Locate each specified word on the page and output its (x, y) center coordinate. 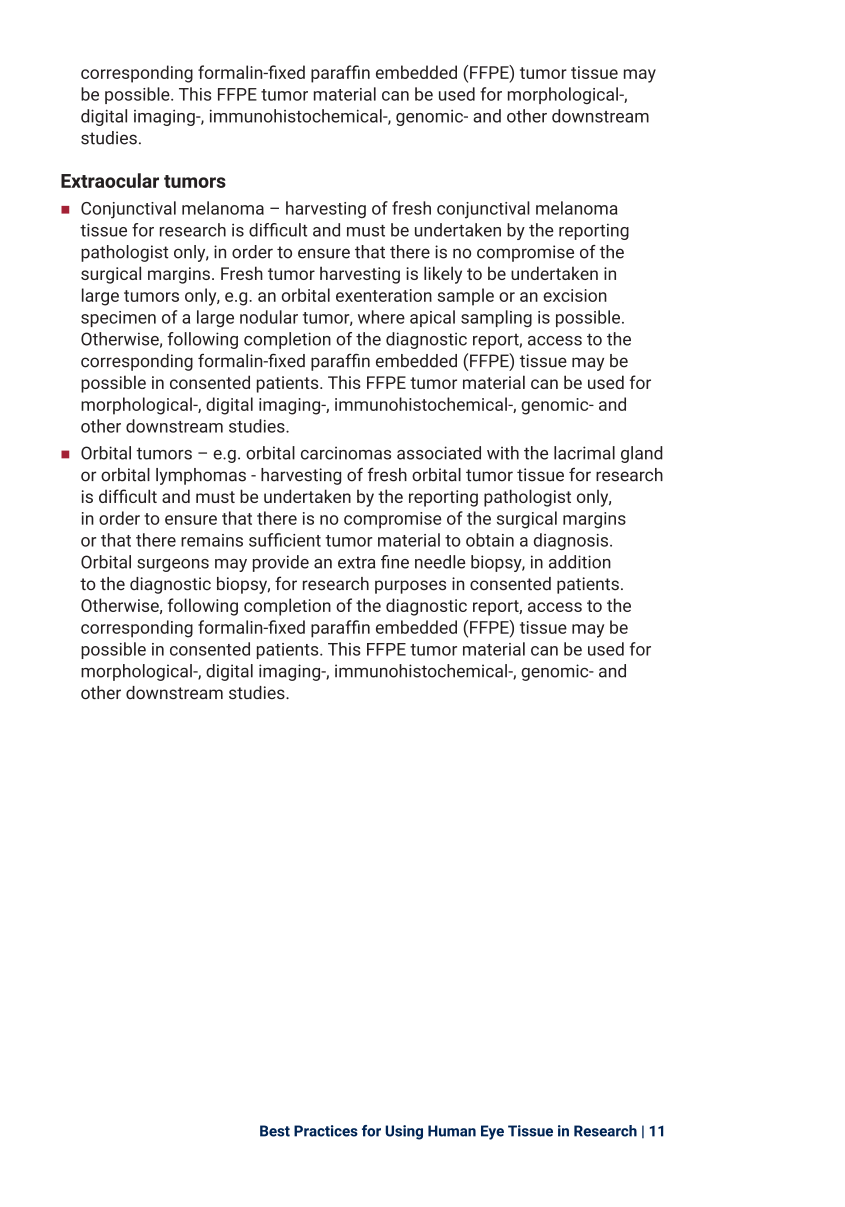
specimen (118, 319)
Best (275, 1131)
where (381, 317)
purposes (410, 587)
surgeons (173, 565)
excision (575, 295)
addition (580, 562)
